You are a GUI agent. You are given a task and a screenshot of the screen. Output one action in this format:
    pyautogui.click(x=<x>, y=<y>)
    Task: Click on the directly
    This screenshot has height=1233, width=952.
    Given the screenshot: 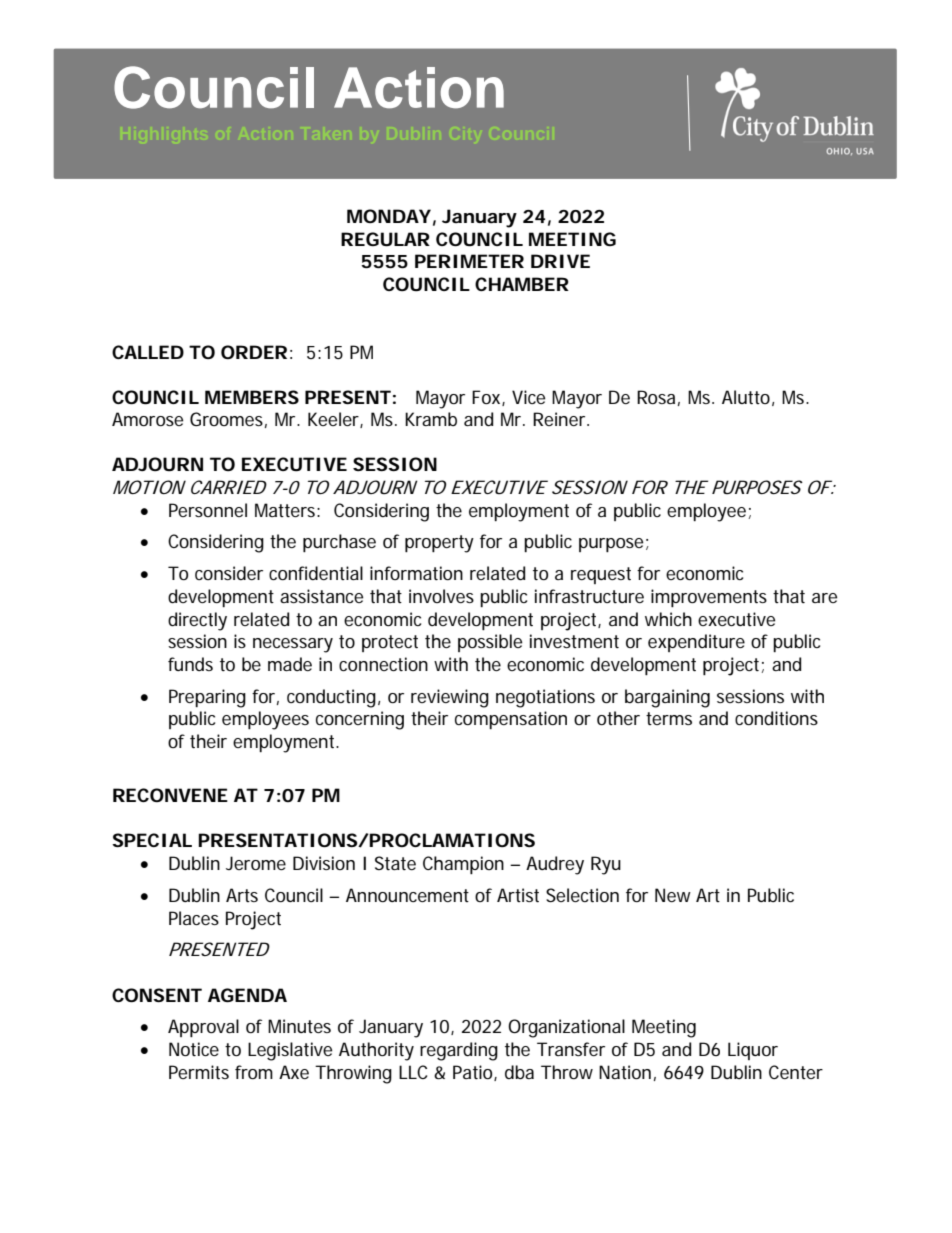 What is the action you would take?
    pyautogui.click(x=197, y=621)
